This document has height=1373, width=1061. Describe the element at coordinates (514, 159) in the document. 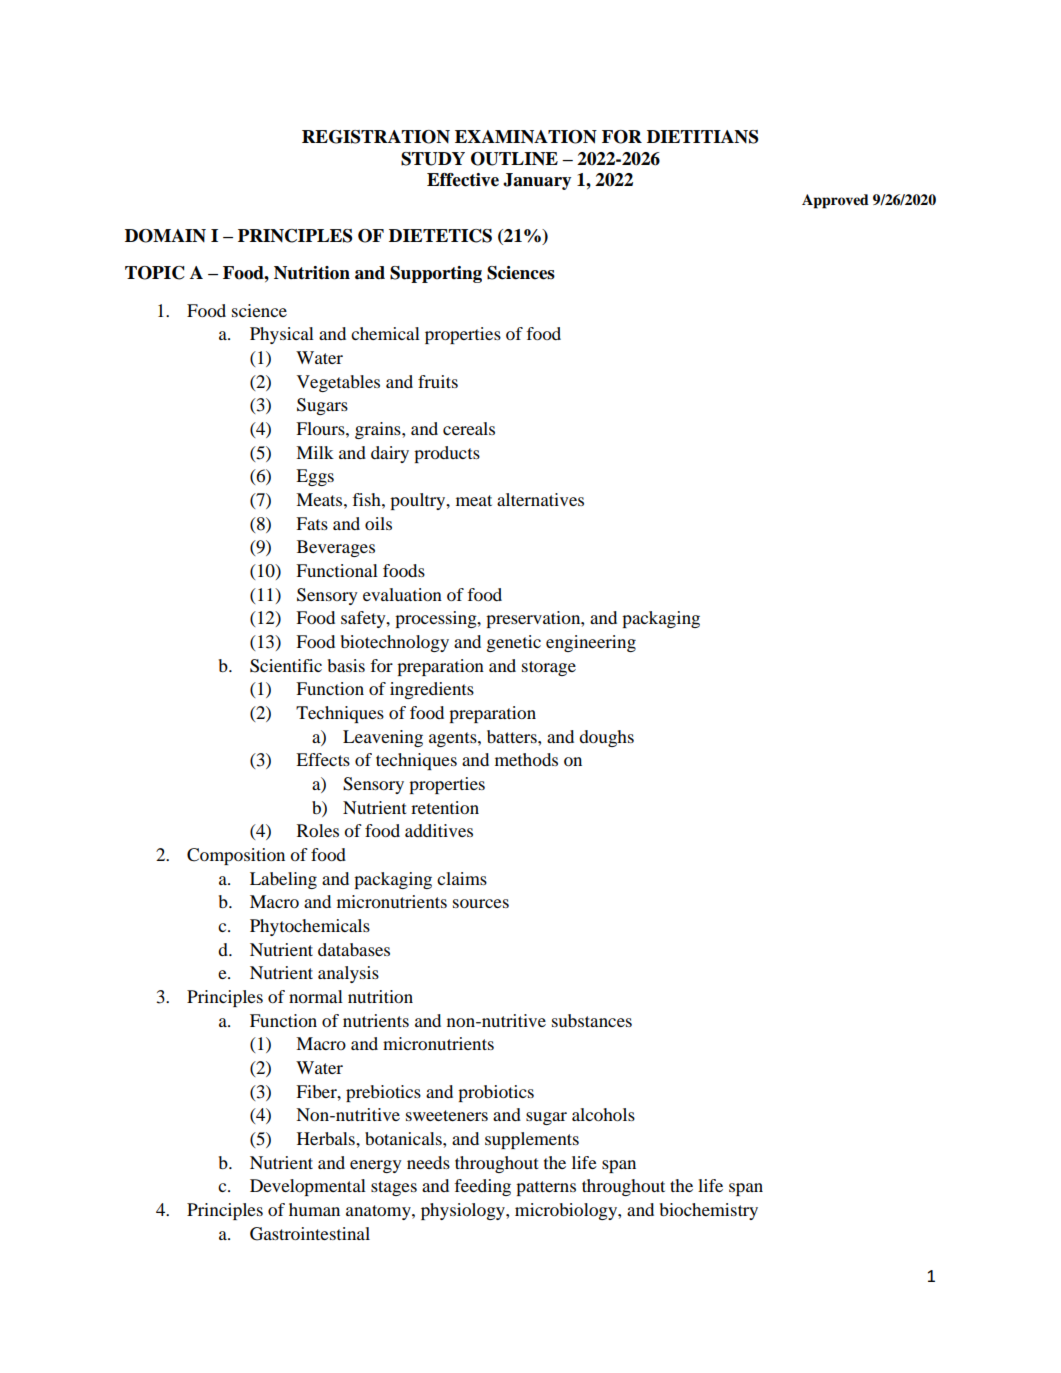

I see `OUTLINE` at that location.
